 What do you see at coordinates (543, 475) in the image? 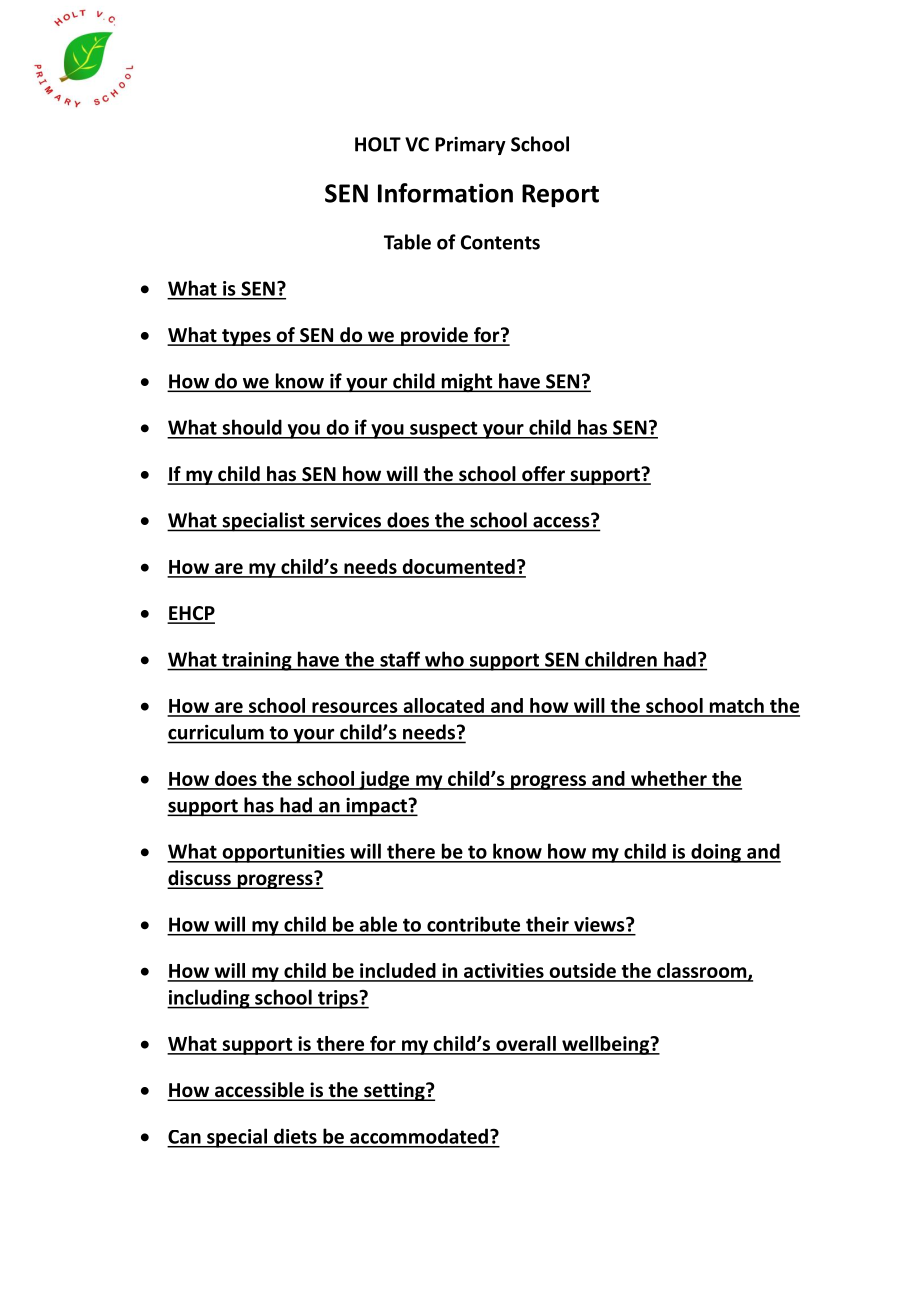
I see `offer` at bounding box center [543, 475].
